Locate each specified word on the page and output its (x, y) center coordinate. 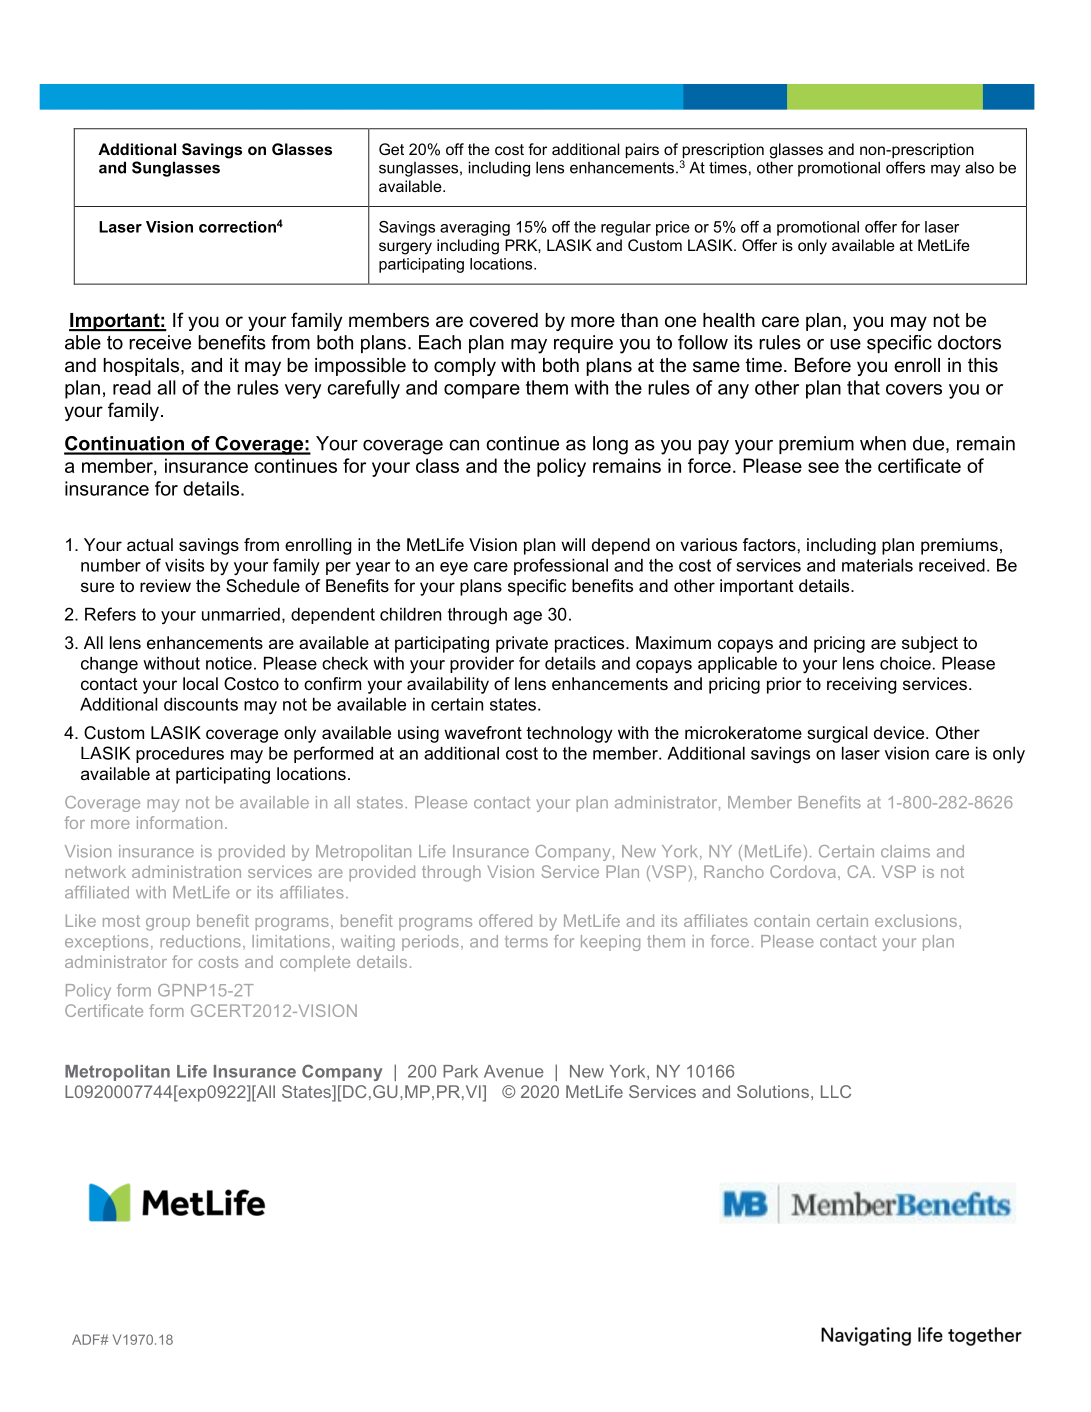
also (979, 167)
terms (526, 942)
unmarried (241, 614)
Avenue (514, 1071)
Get (391, 149)
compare (482, 391)
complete (315, 963)
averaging (475, 228)
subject (930, 644)
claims (905, 851)
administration (186, 871)
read (132, 387)
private (522, 644)
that (863, 387)
